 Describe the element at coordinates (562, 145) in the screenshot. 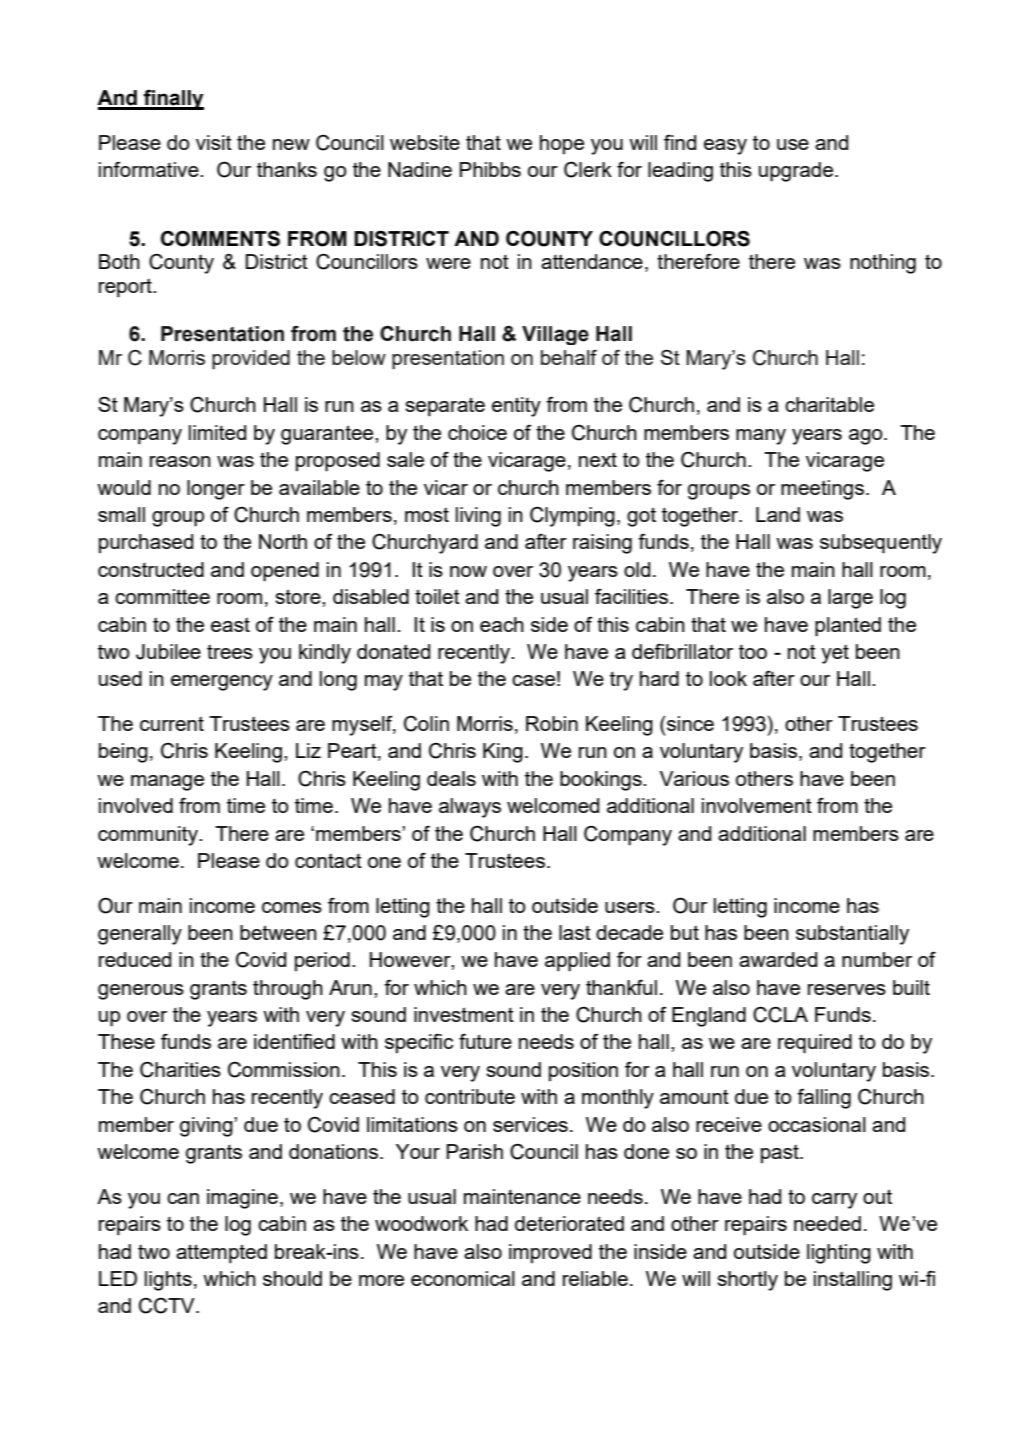

I see `hope` at that location.
